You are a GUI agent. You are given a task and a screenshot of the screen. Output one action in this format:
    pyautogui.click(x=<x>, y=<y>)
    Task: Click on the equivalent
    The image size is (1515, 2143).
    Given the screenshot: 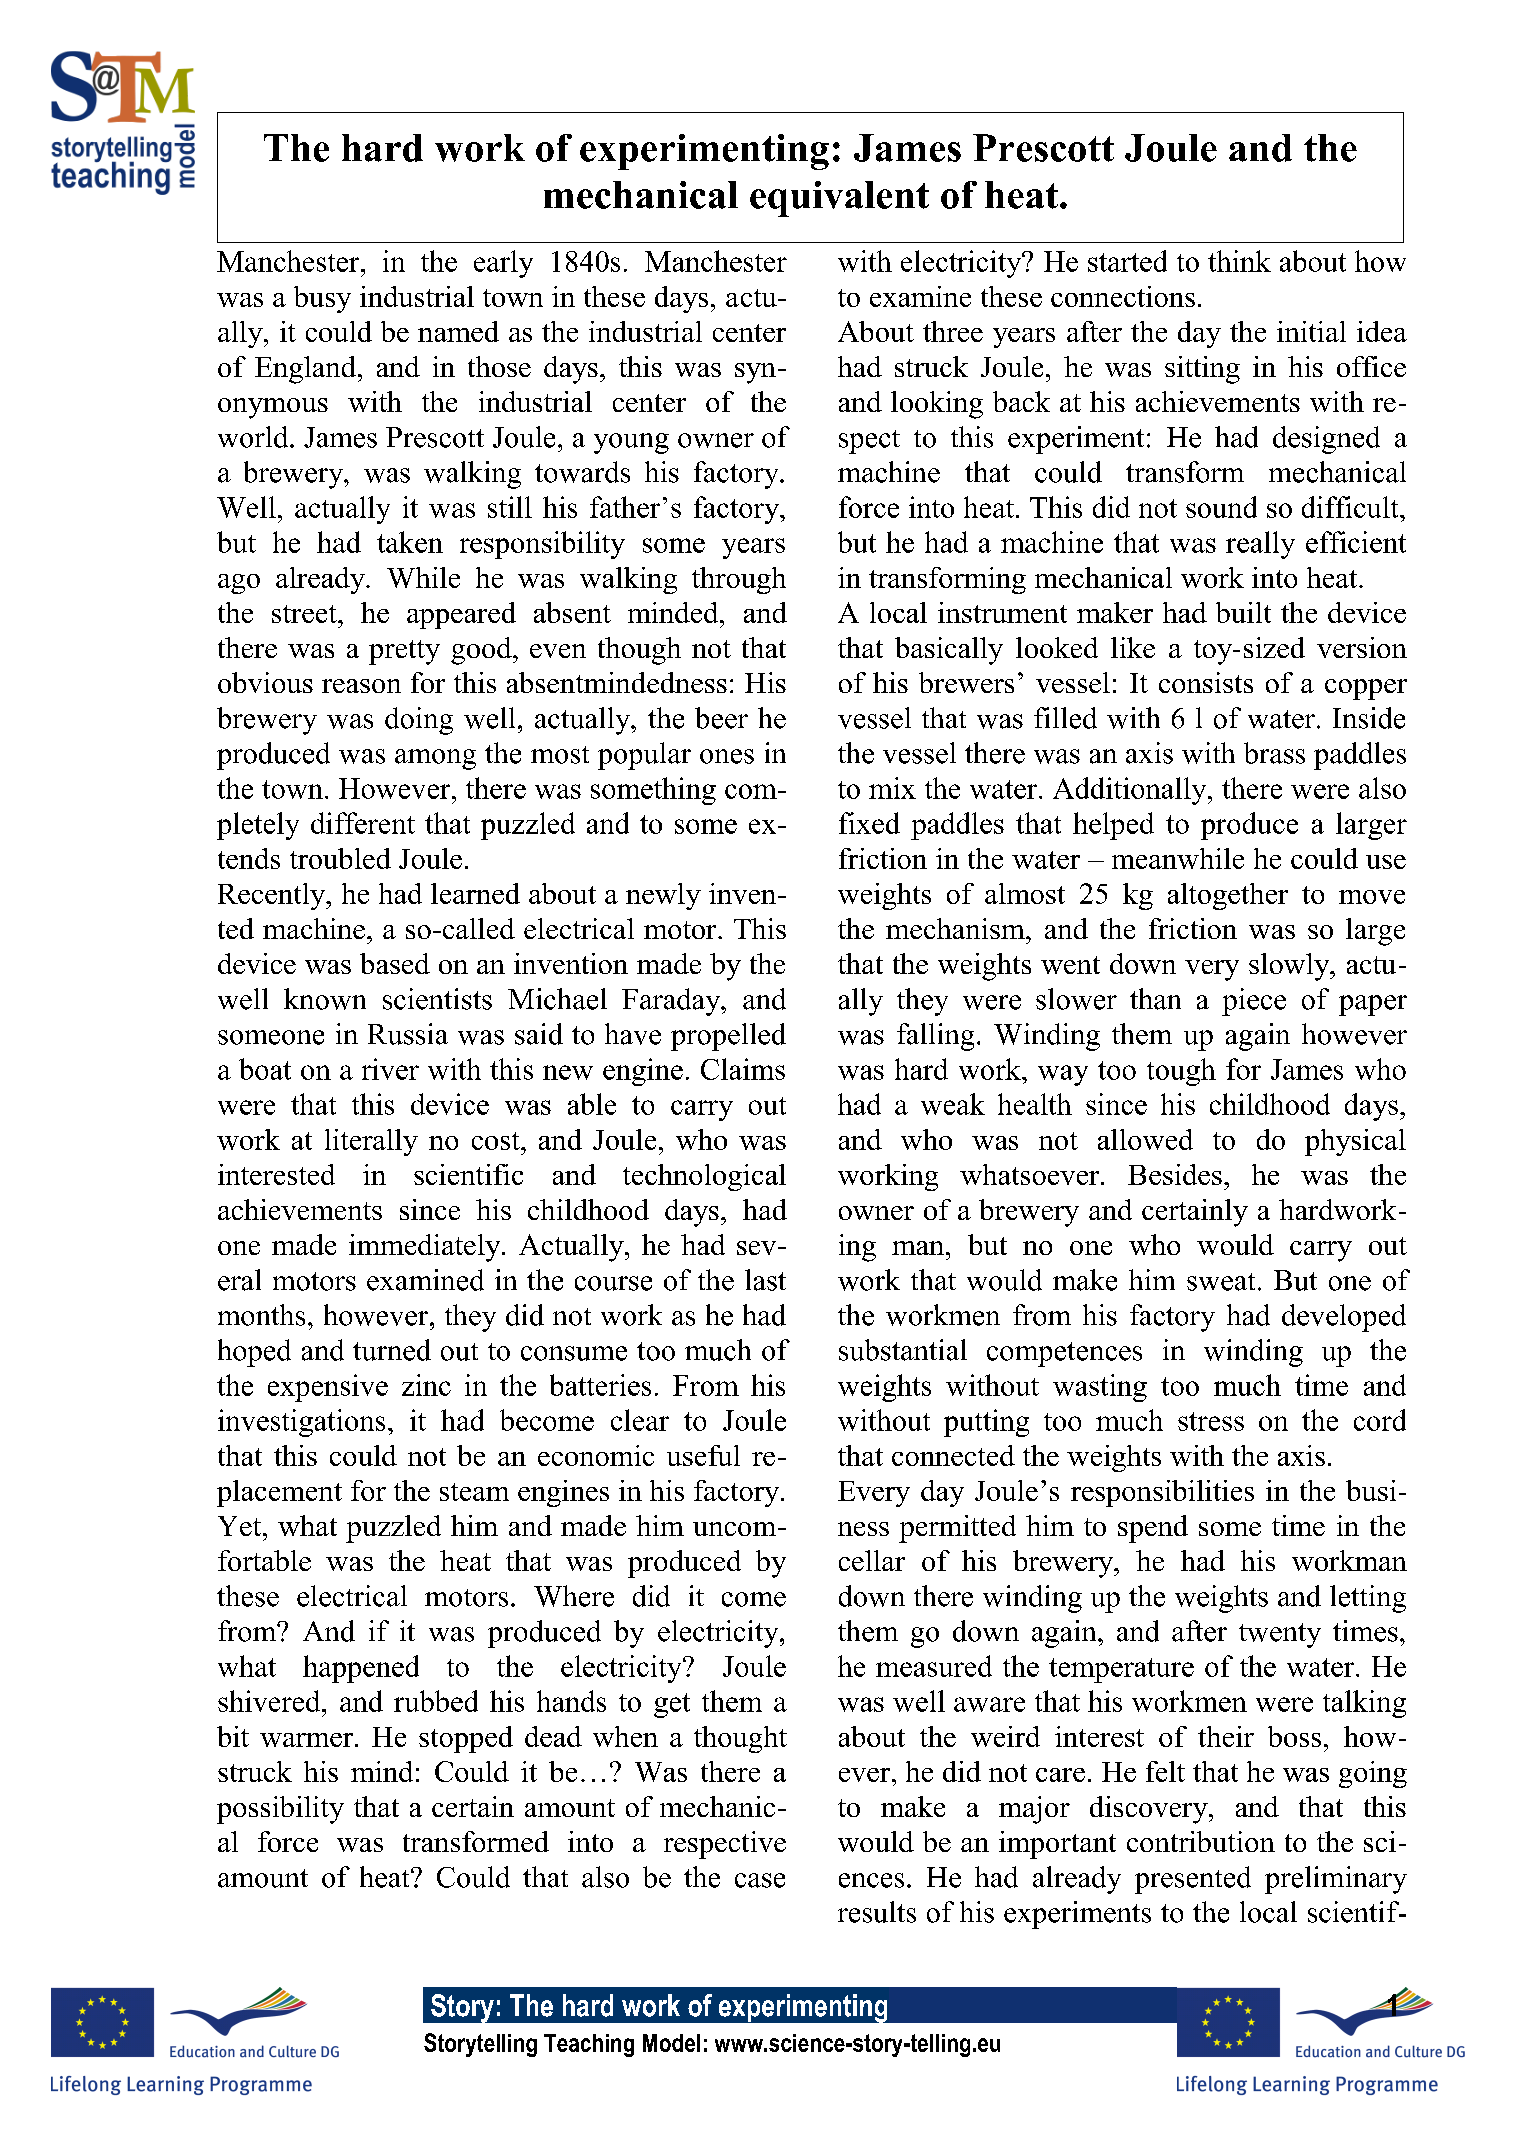 What is the action you would take?
    pyautogui.click(x=839, y=199)
